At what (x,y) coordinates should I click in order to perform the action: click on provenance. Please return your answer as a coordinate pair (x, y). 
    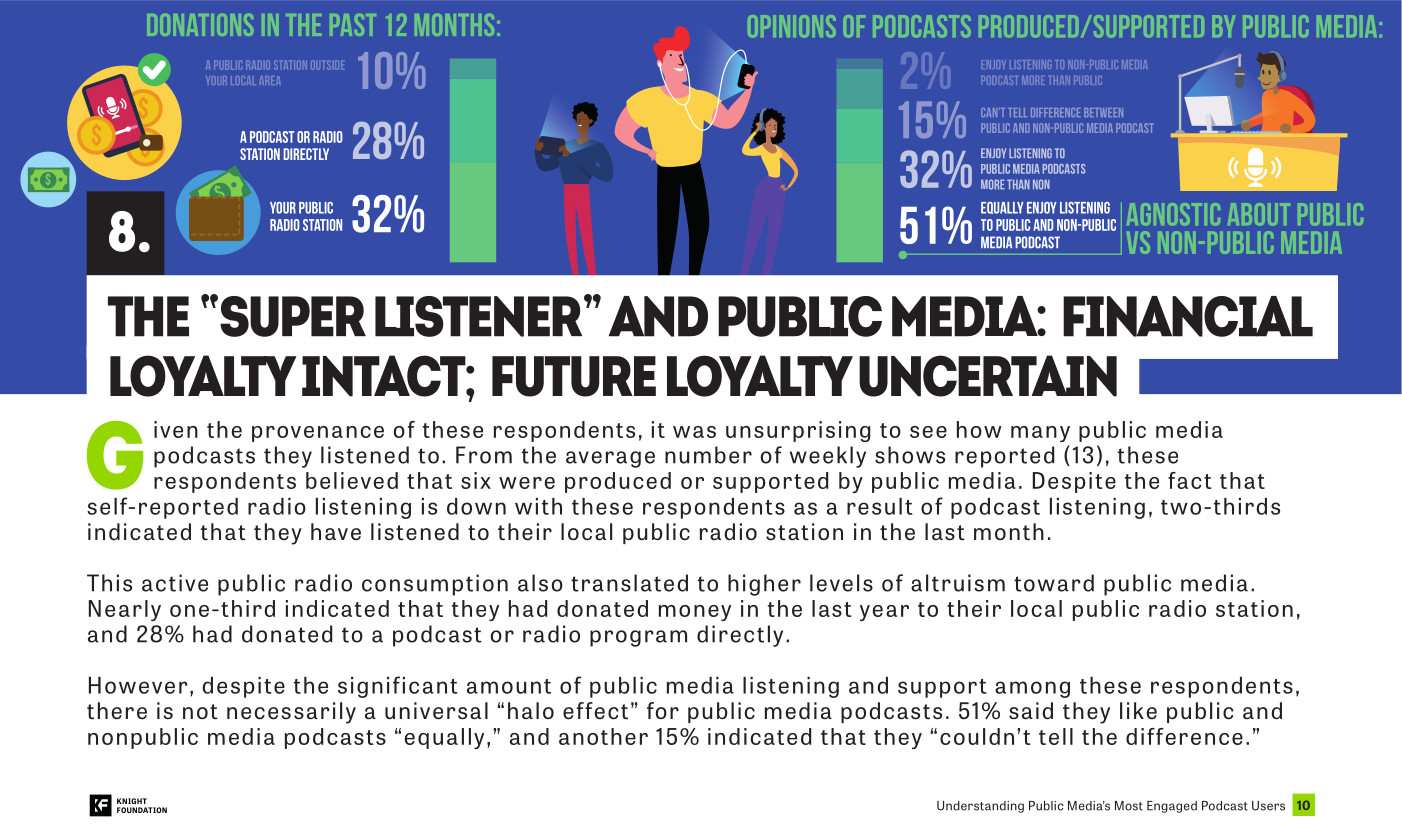
    Looking at the image, I should click on (318, 434).
